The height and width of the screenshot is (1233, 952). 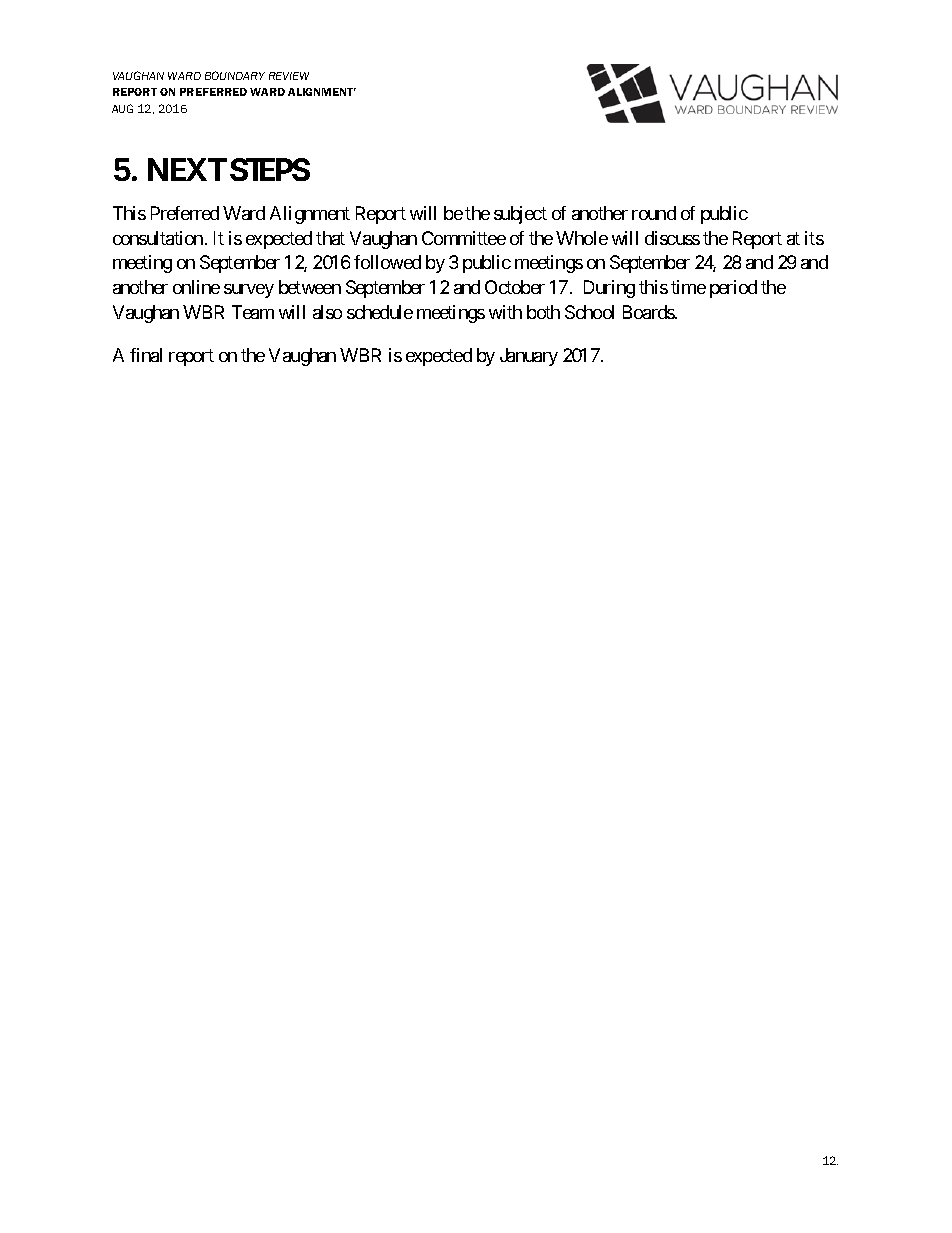 What do you see at coordinates (529, 357) in the screenshot?
I see `January` at bounding box center [529, 357].
